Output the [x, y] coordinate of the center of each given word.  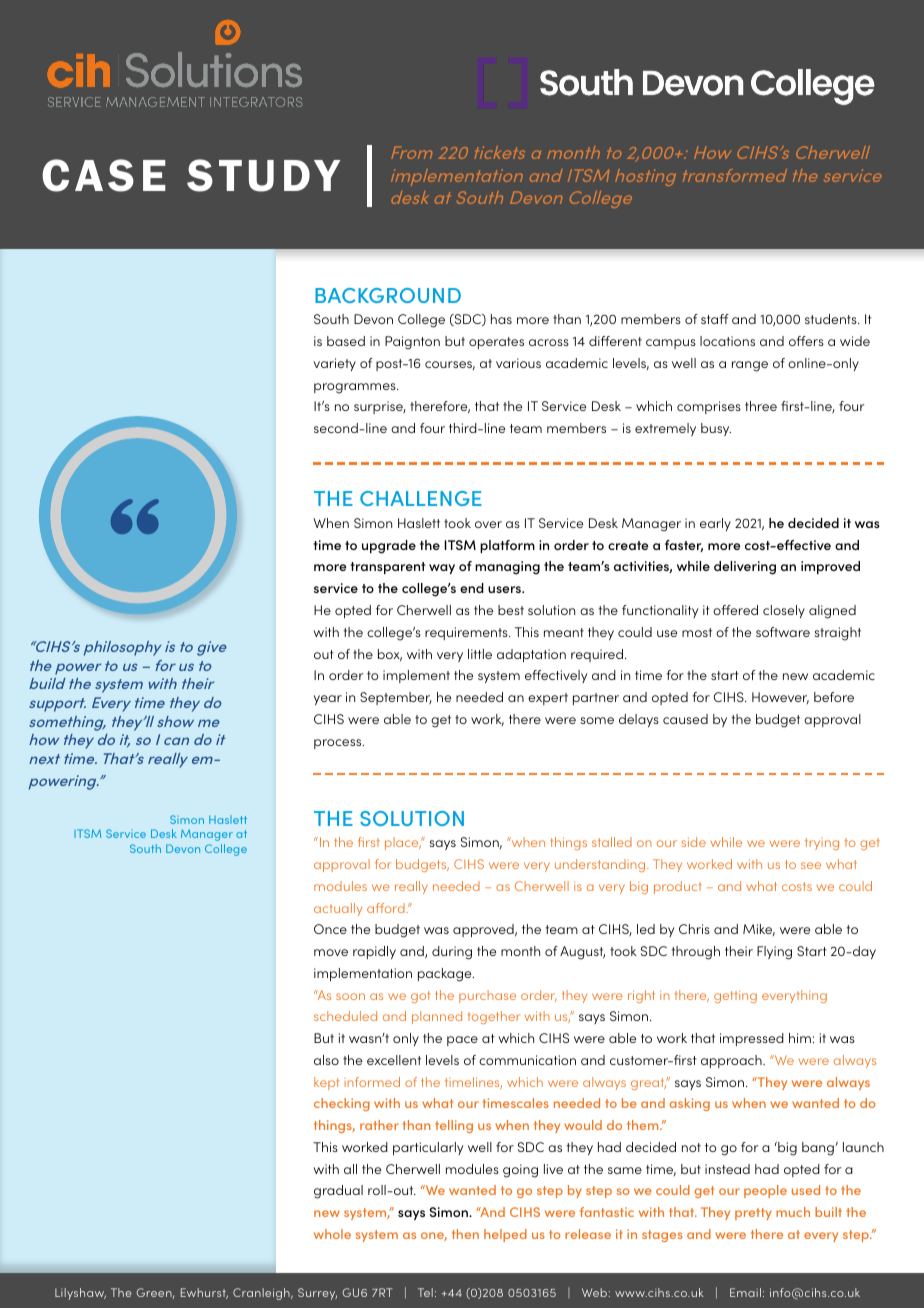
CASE [104, 175]
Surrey [317, 1294]
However [780, 698]
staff [715, 319]
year [328, 700]
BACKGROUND [388, 295]
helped [505, 1235]
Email [745, 1292]
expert [548, 699]
